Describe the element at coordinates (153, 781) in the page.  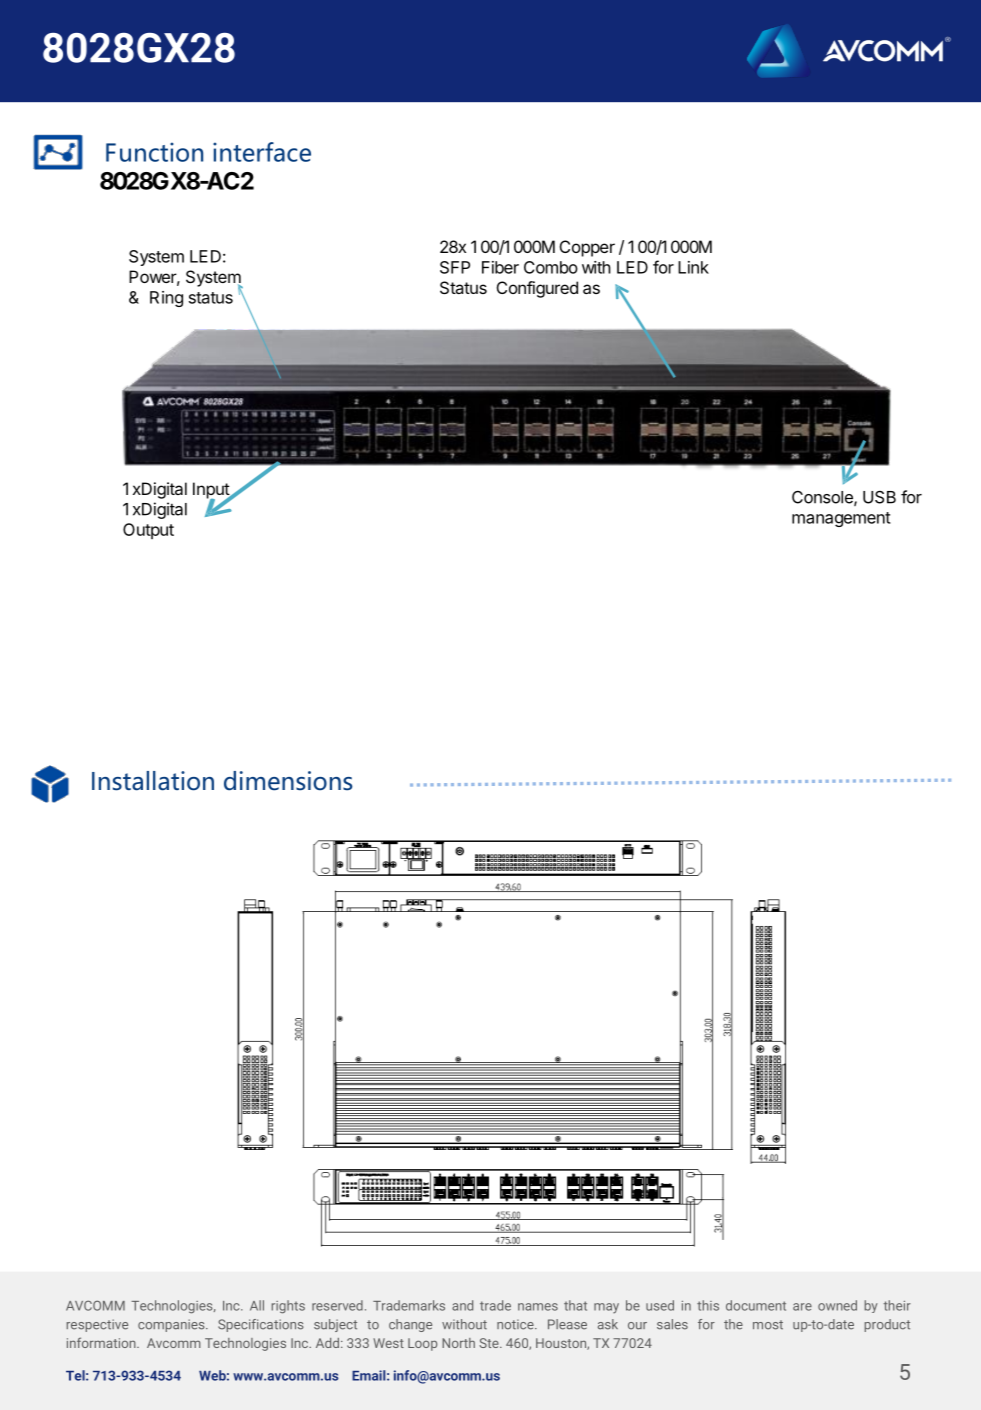
I see `Installation` at that location.
